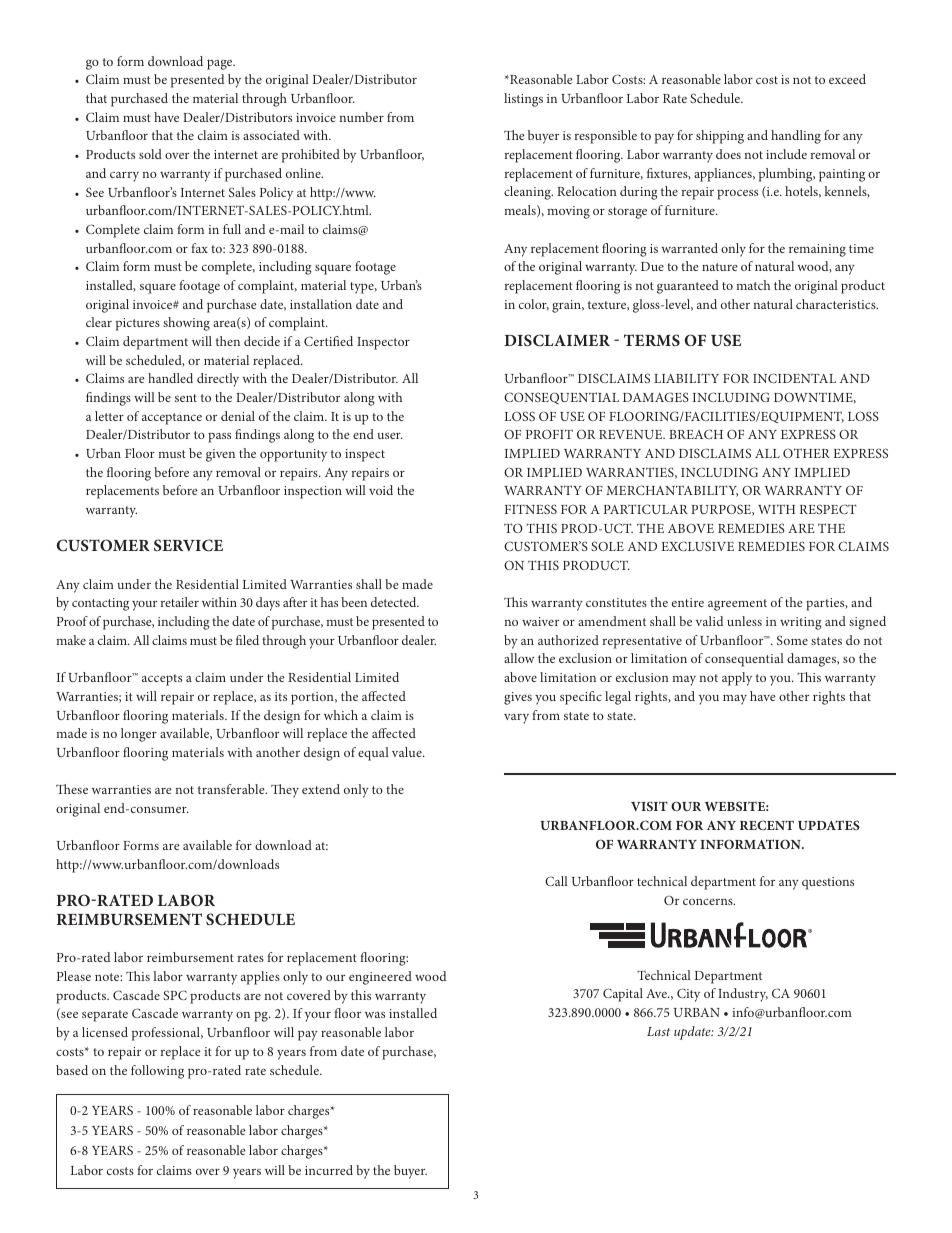 The width and height of the screenshot is (952, 1233). What do you see at coordinates (232, 789) in the screenshot?
I see `transferable` at bounding box center [232, 789].
